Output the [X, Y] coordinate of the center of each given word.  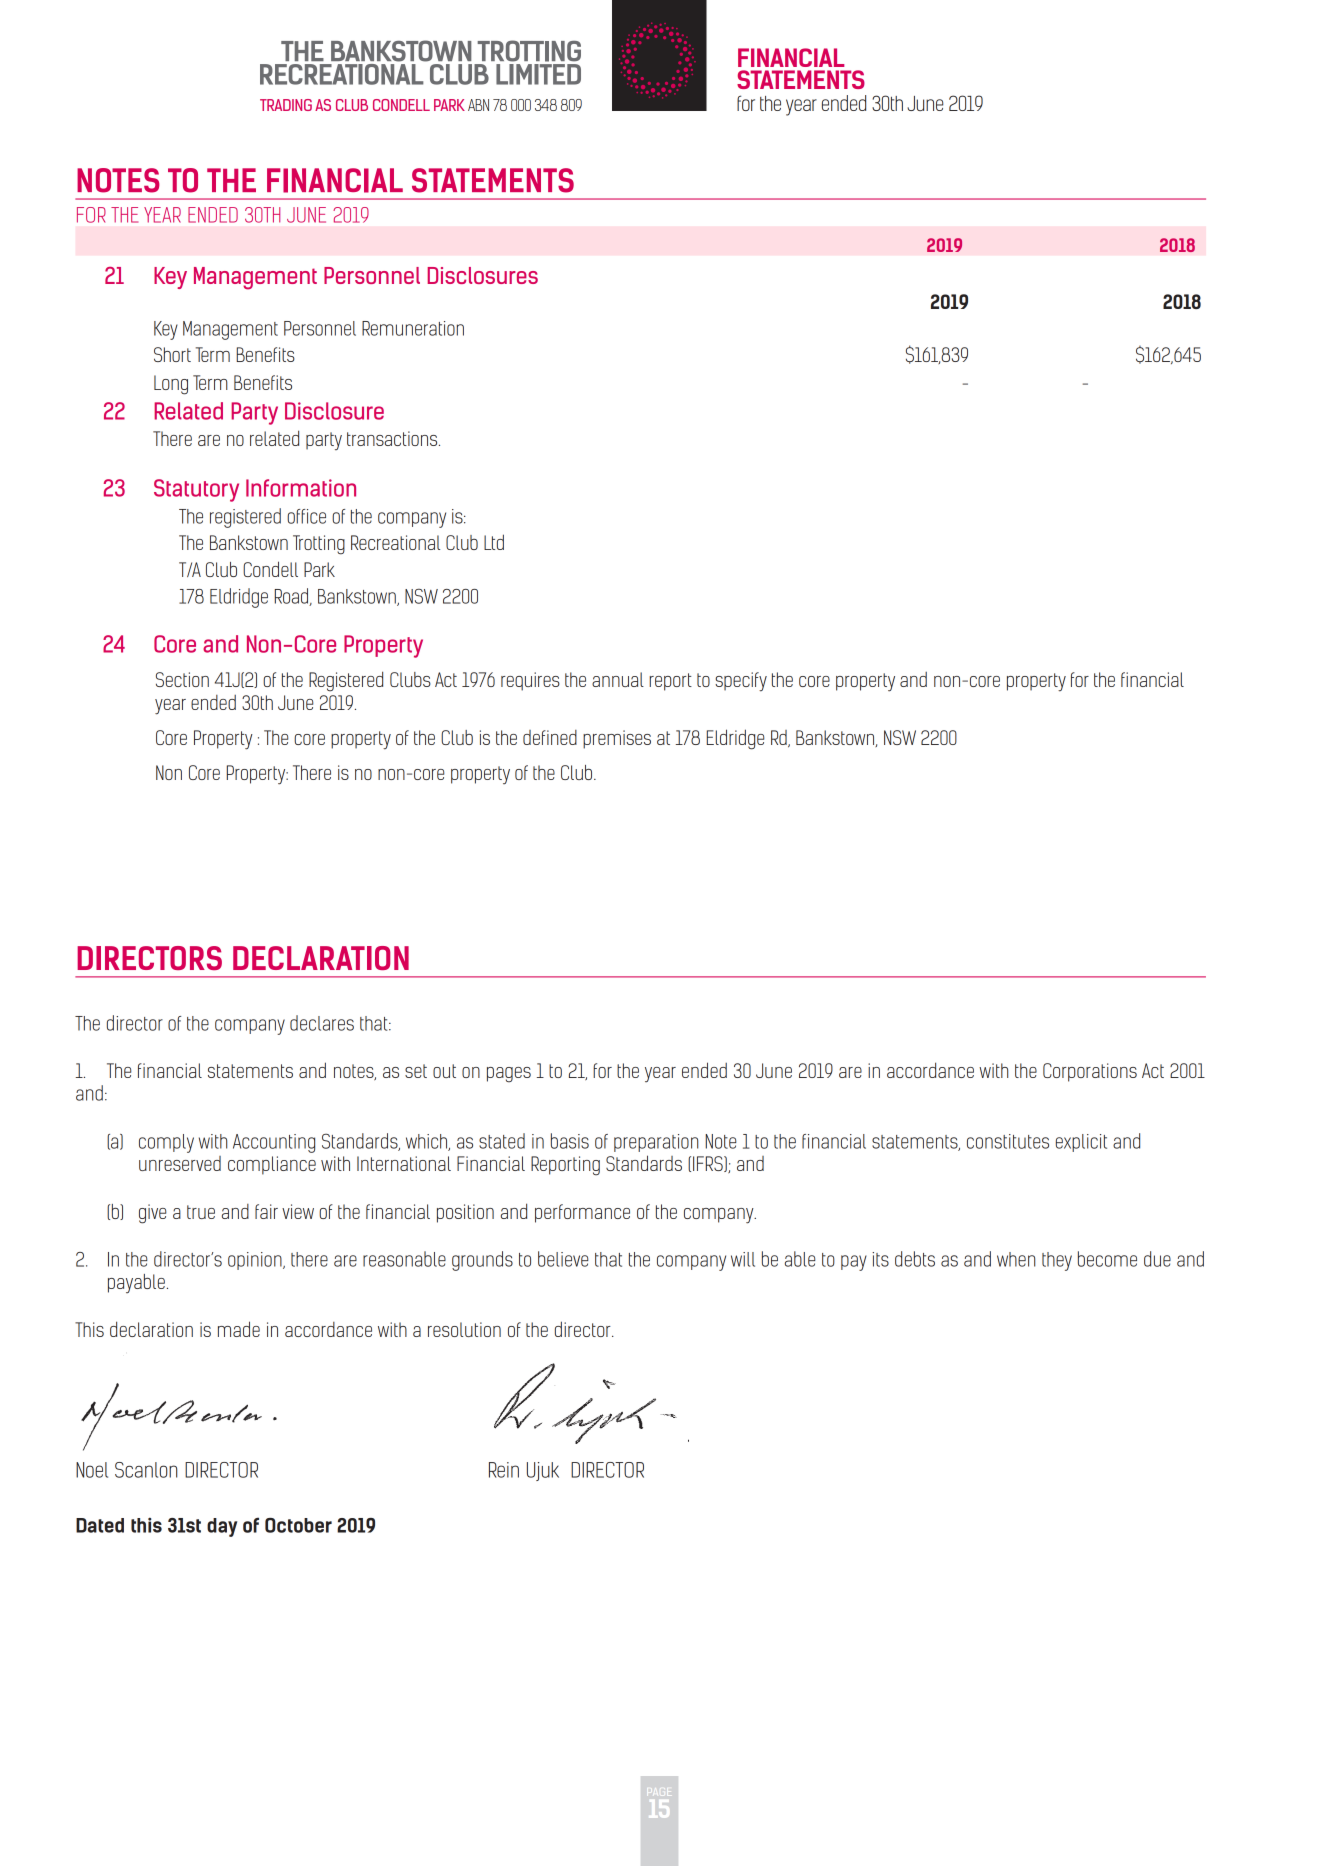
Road [293, 597]
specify [741, 682]
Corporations [1090, 1072]
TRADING [286, 105]
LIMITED [538, 74]
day [222, 1527]
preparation [656, 1143]
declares [322, 1023]
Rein [504, 1470]
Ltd [494, 542]
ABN [478, 105]
